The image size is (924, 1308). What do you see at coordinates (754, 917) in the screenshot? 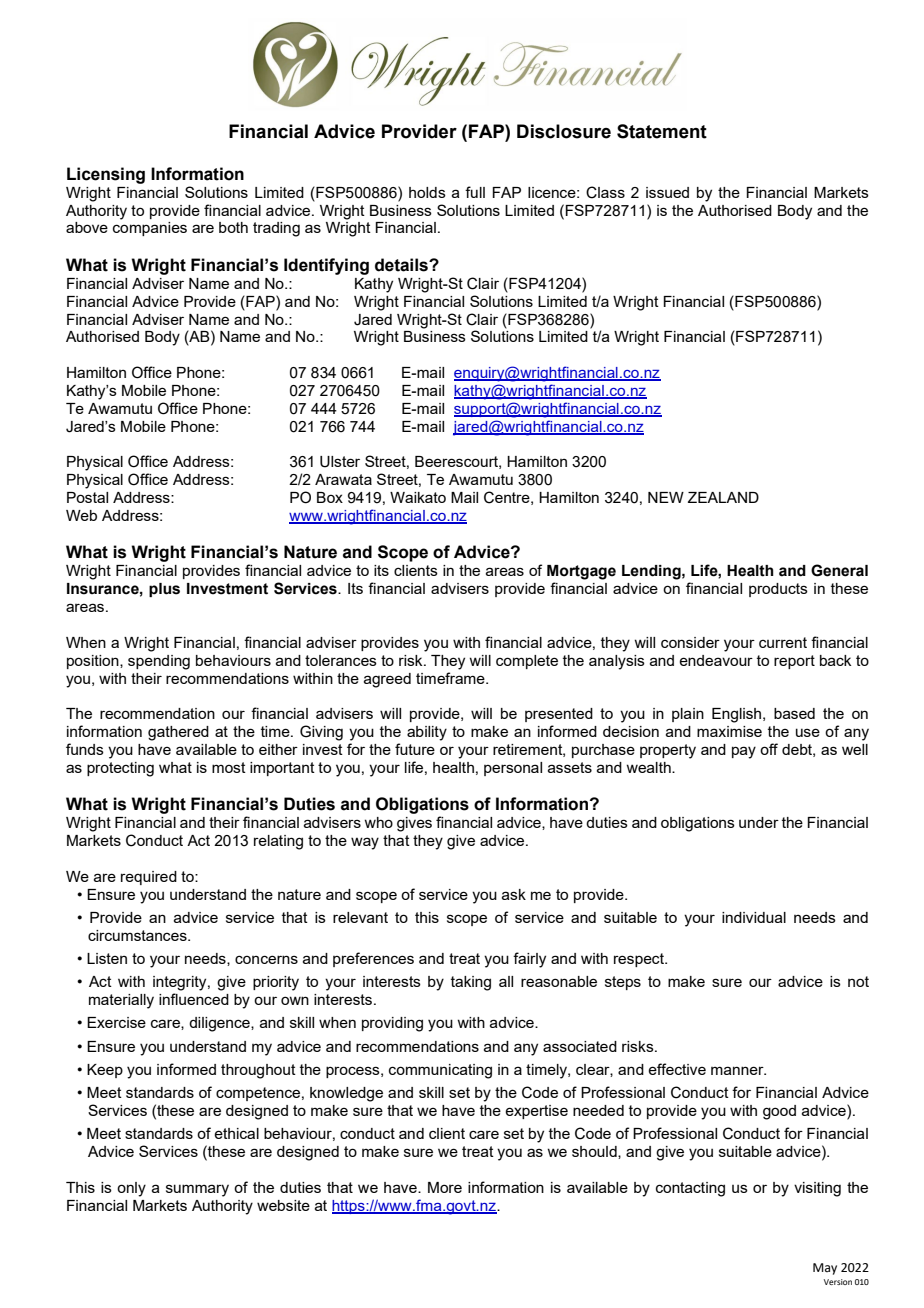
I see `individual` at bounding box center [754, 917].
